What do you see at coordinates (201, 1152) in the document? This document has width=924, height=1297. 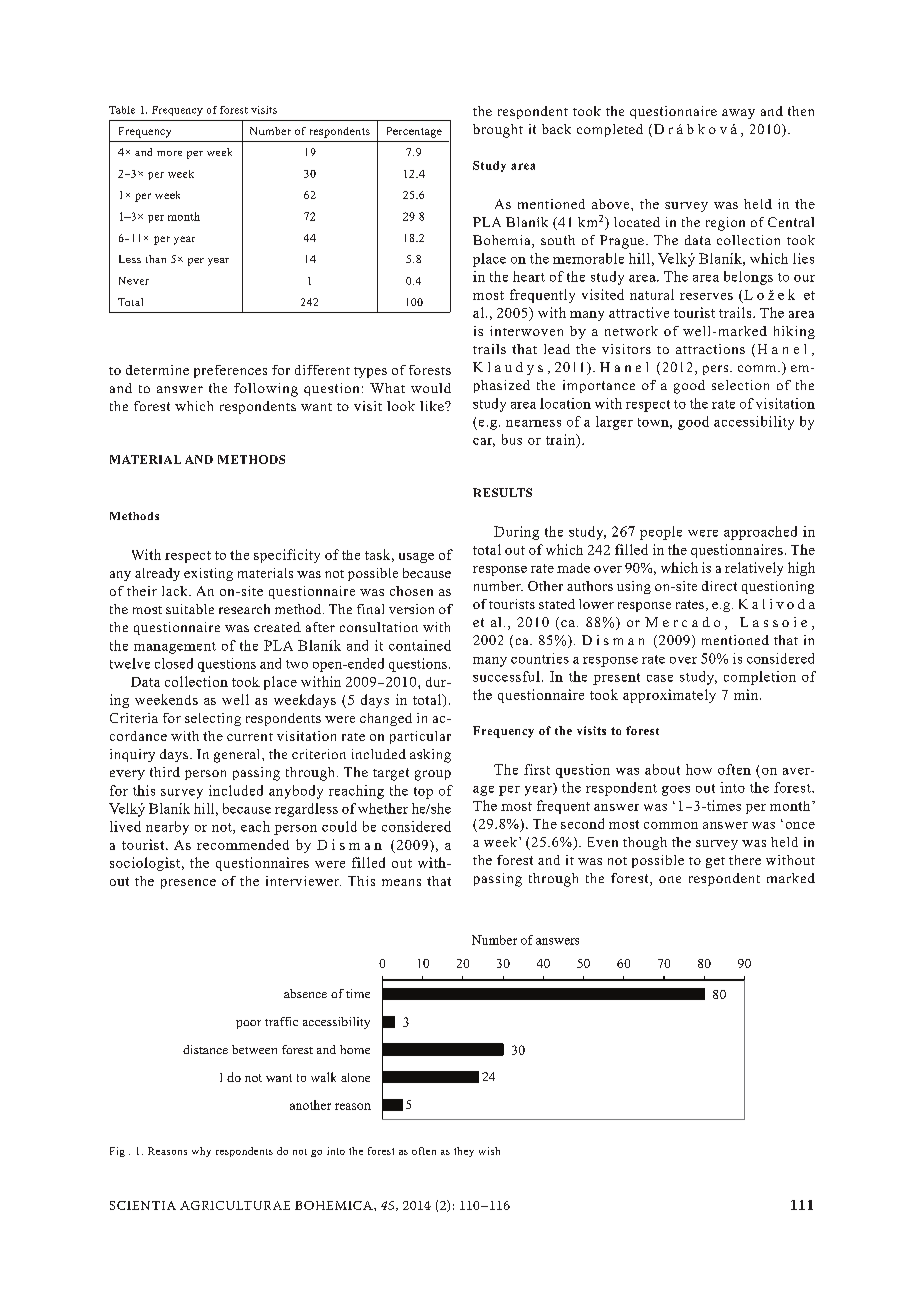 I see `why` at bounding box center [201, 1152].
